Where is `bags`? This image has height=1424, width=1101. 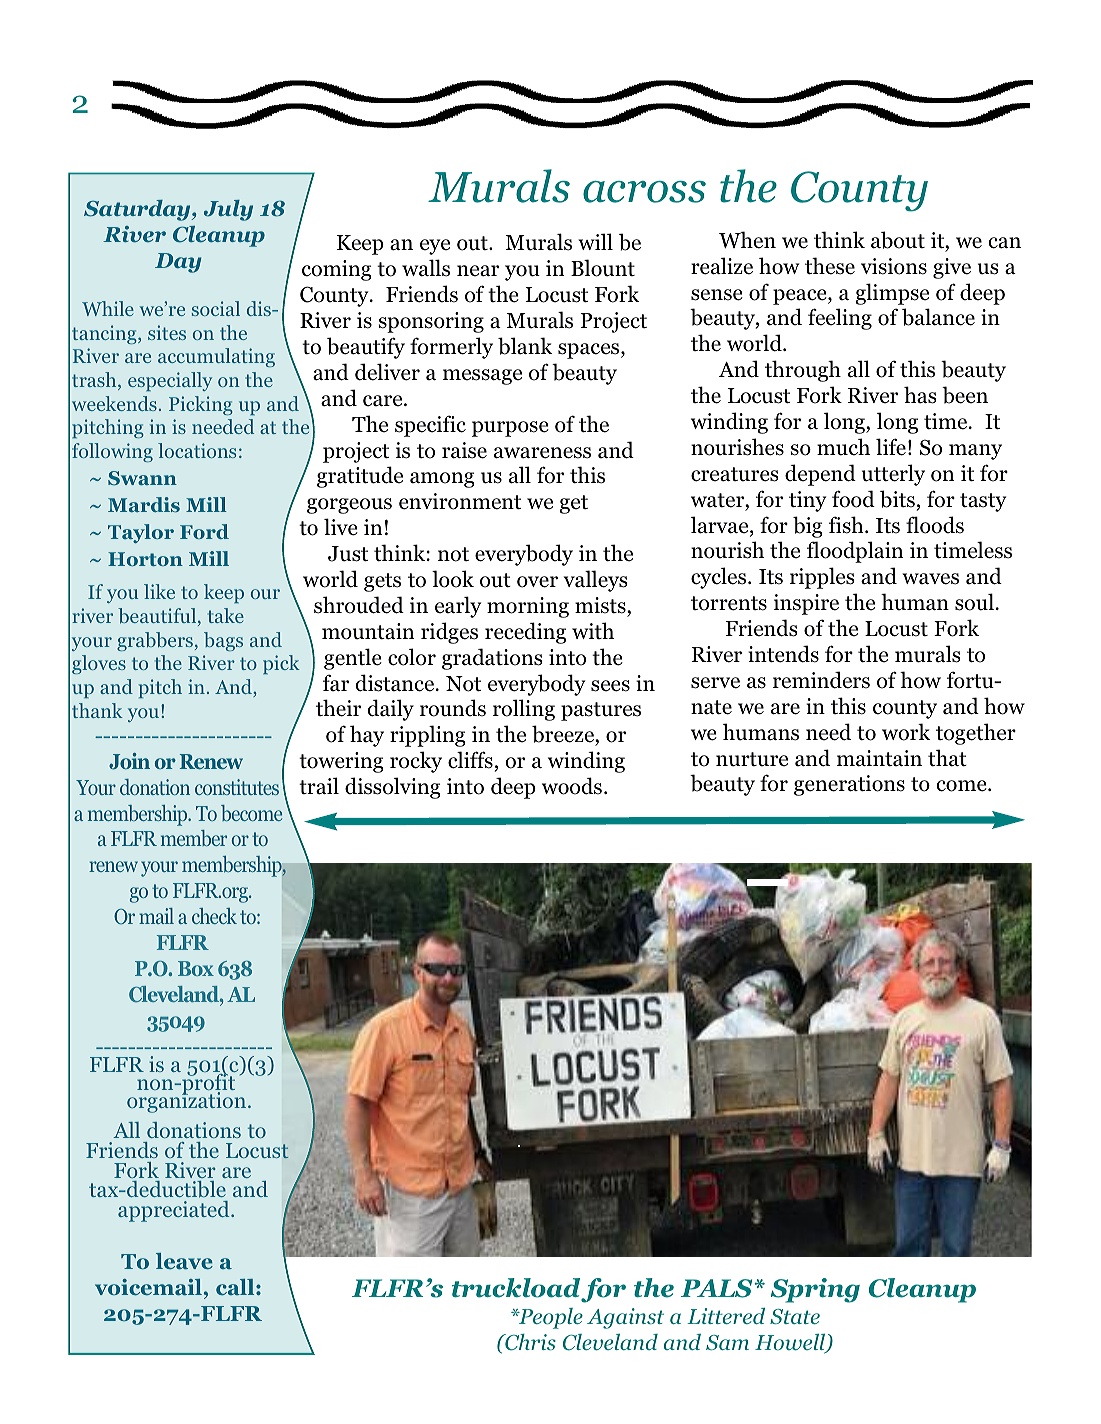 bags is located at coordinates (223, 641).
